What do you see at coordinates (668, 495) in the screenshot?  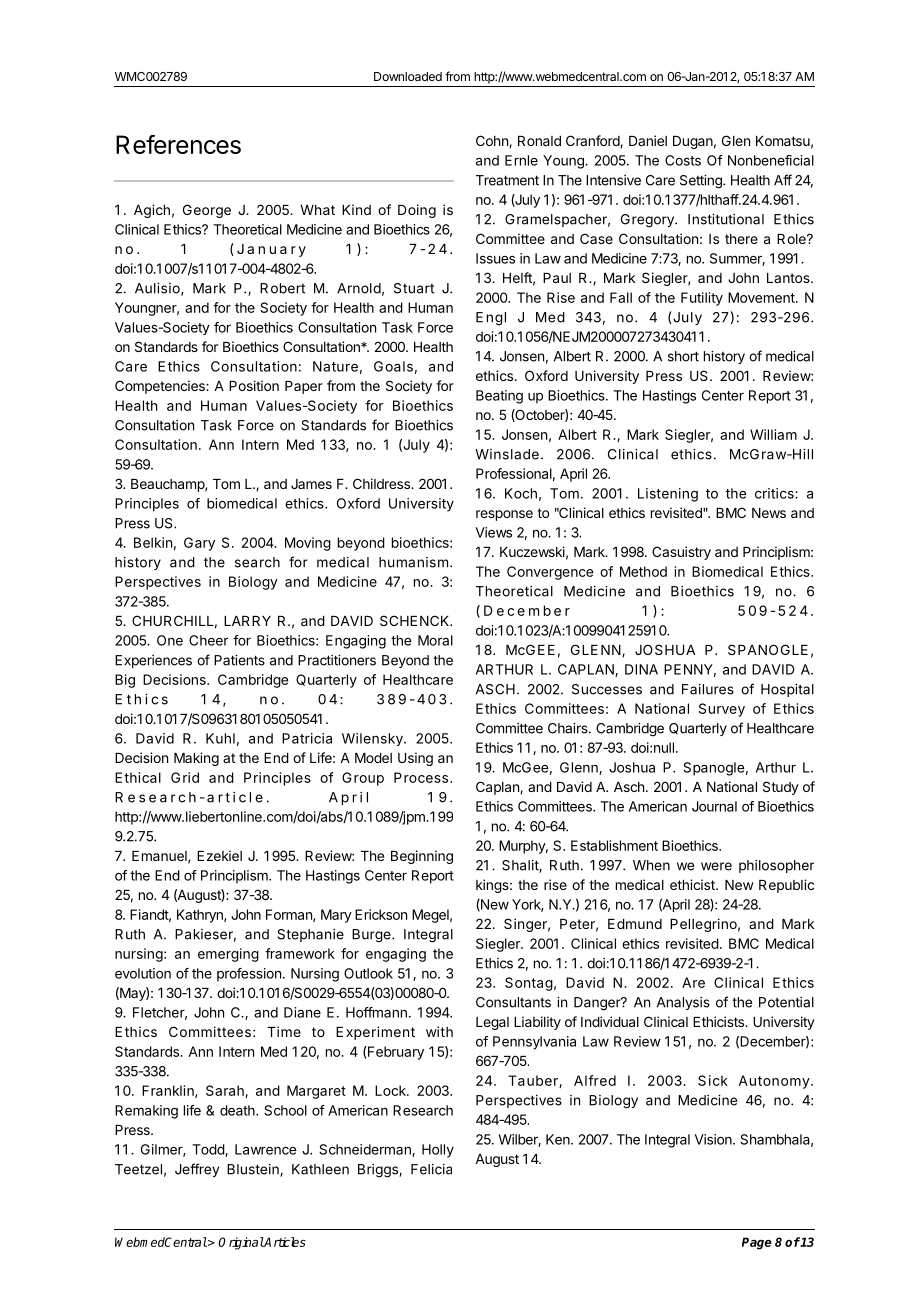 I see `Listening` at bounding box center [668, 495].
